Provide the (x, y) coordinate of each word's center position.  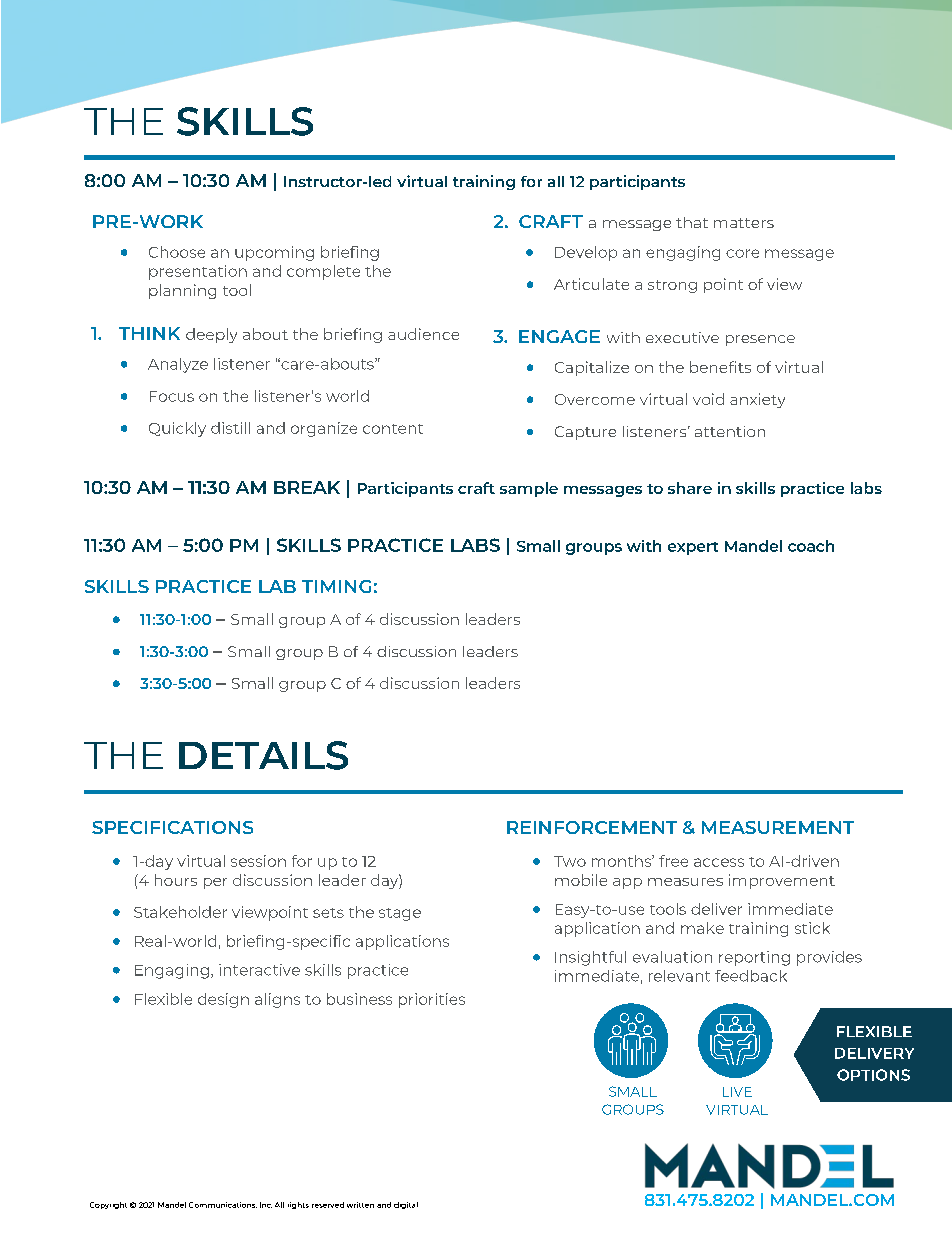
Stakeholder (180, 912)
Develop (586, 253)
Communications (223, 1205)
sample (529, 489)
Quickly (177, 429)
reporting (754, 958)
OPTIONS (873, 1075)
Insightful (590, 958)
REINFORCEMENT (592, 827)
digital (406, 1205)
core (742, 253)
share (690, 488)
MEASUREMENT (778, 827)
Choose (177, 252)
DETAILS (263, 755)
